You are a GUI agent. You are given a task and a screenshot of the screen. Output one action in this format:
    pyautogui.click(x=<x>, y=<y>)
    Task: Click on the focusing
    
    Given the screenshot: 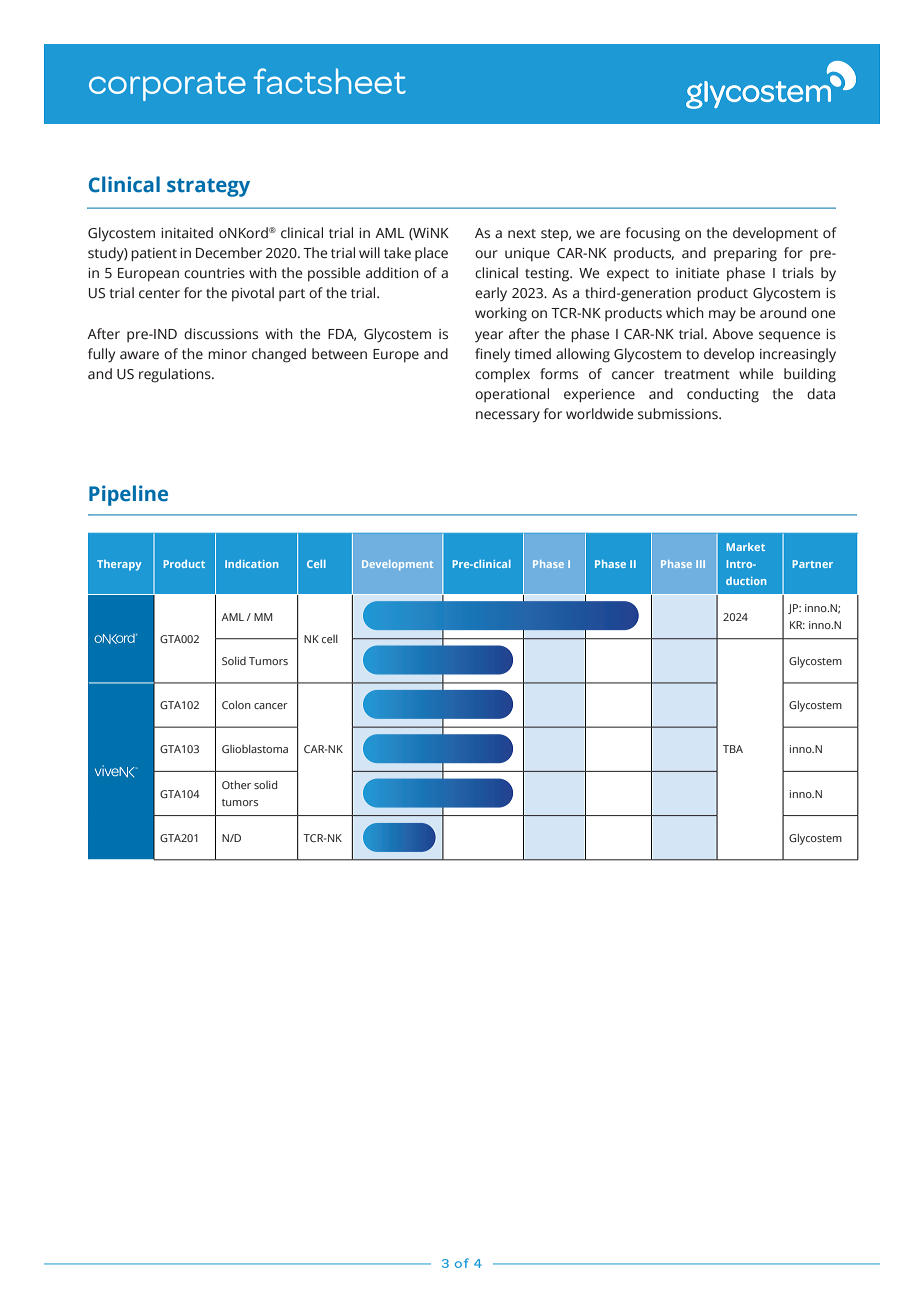 What is the action you would take?
    pyautogui.click(x=652, y=234)
